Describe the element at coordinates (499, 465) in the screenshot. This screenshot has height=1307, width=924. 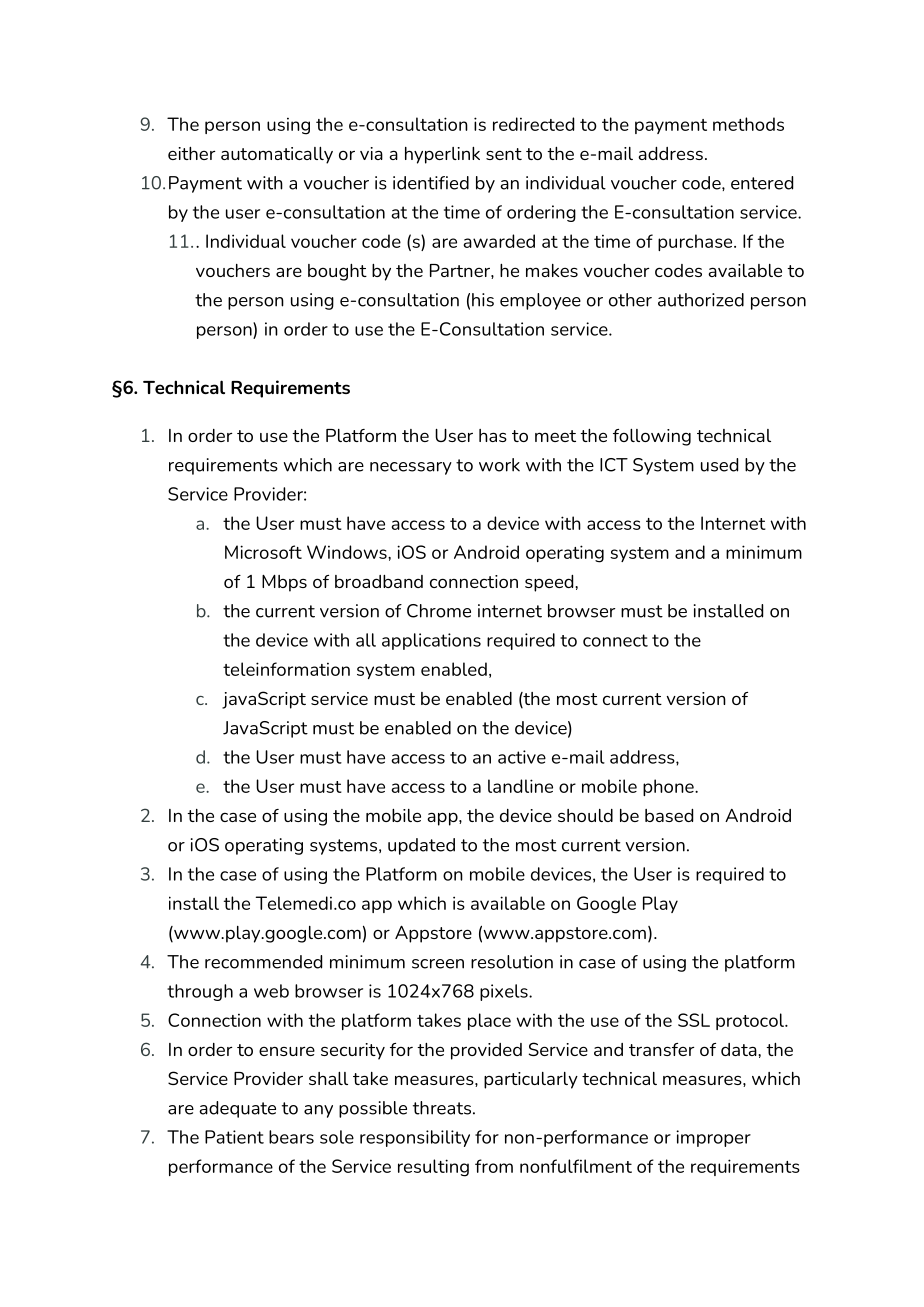
I see `work` at that location.
